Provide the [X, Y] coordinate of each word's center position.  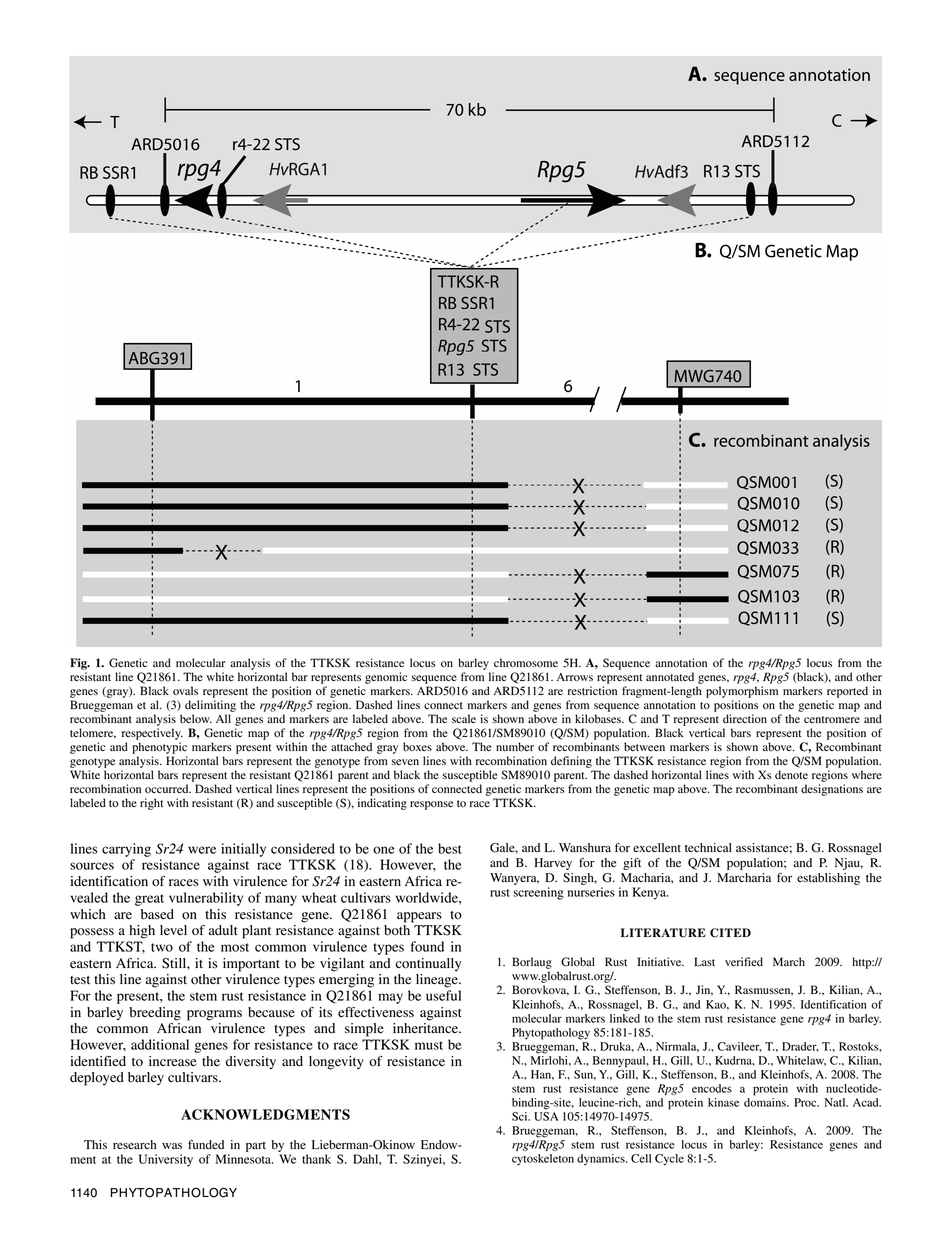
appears [419, 917]
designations [832, 790]
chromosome [526, 662]
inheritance [426, 1028]
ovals [185, 690]
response [431, 805]
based [157, 914]
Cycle [669, 1160]
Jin [704, 990]
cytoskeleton [543, 1160]
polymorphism [742, 692]
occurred [168, 788]
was [172, 1146]
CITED [730, 933]
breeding [155, 1014]
